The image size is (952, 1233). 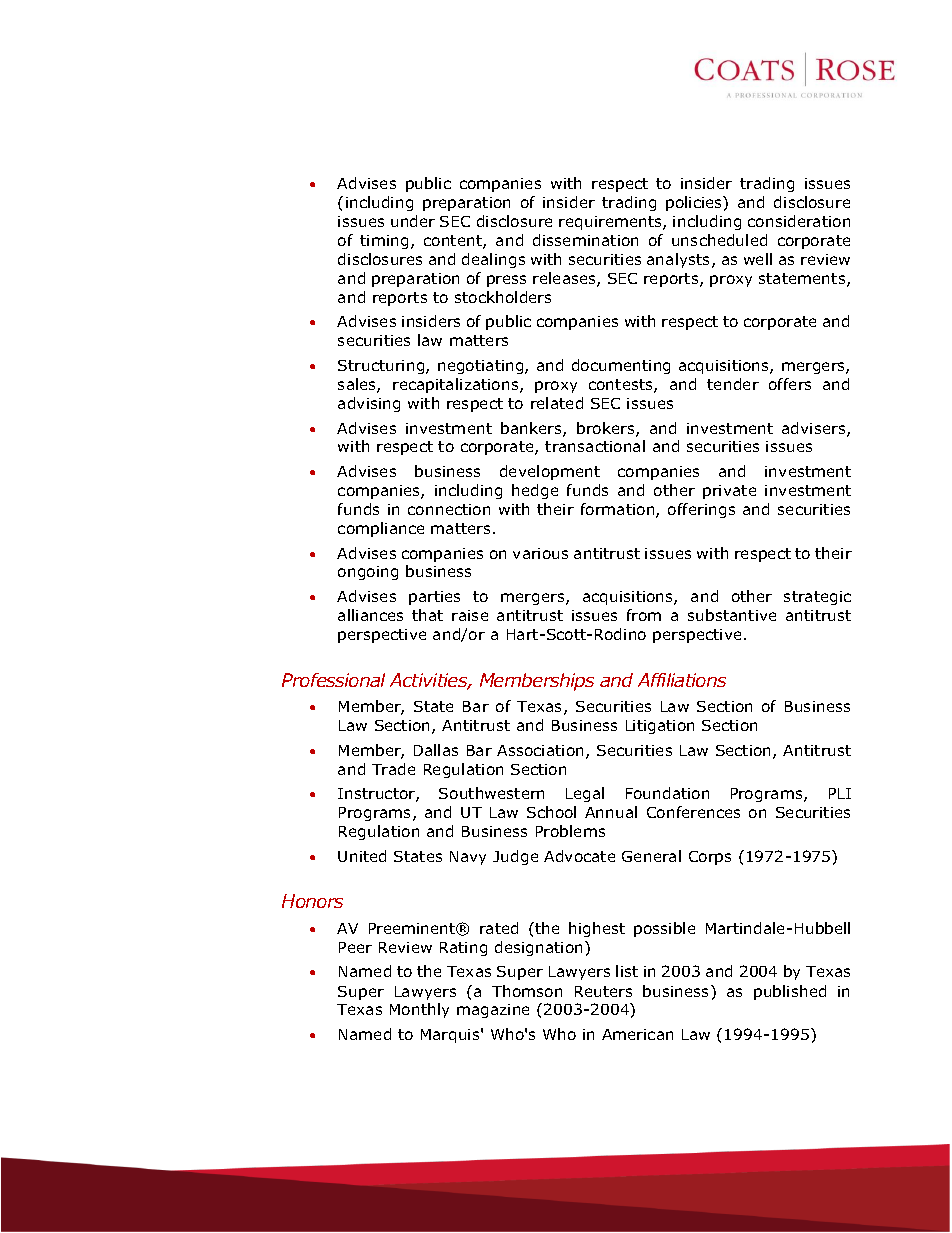 I want to click on timing, so click(x=384, y=242).
